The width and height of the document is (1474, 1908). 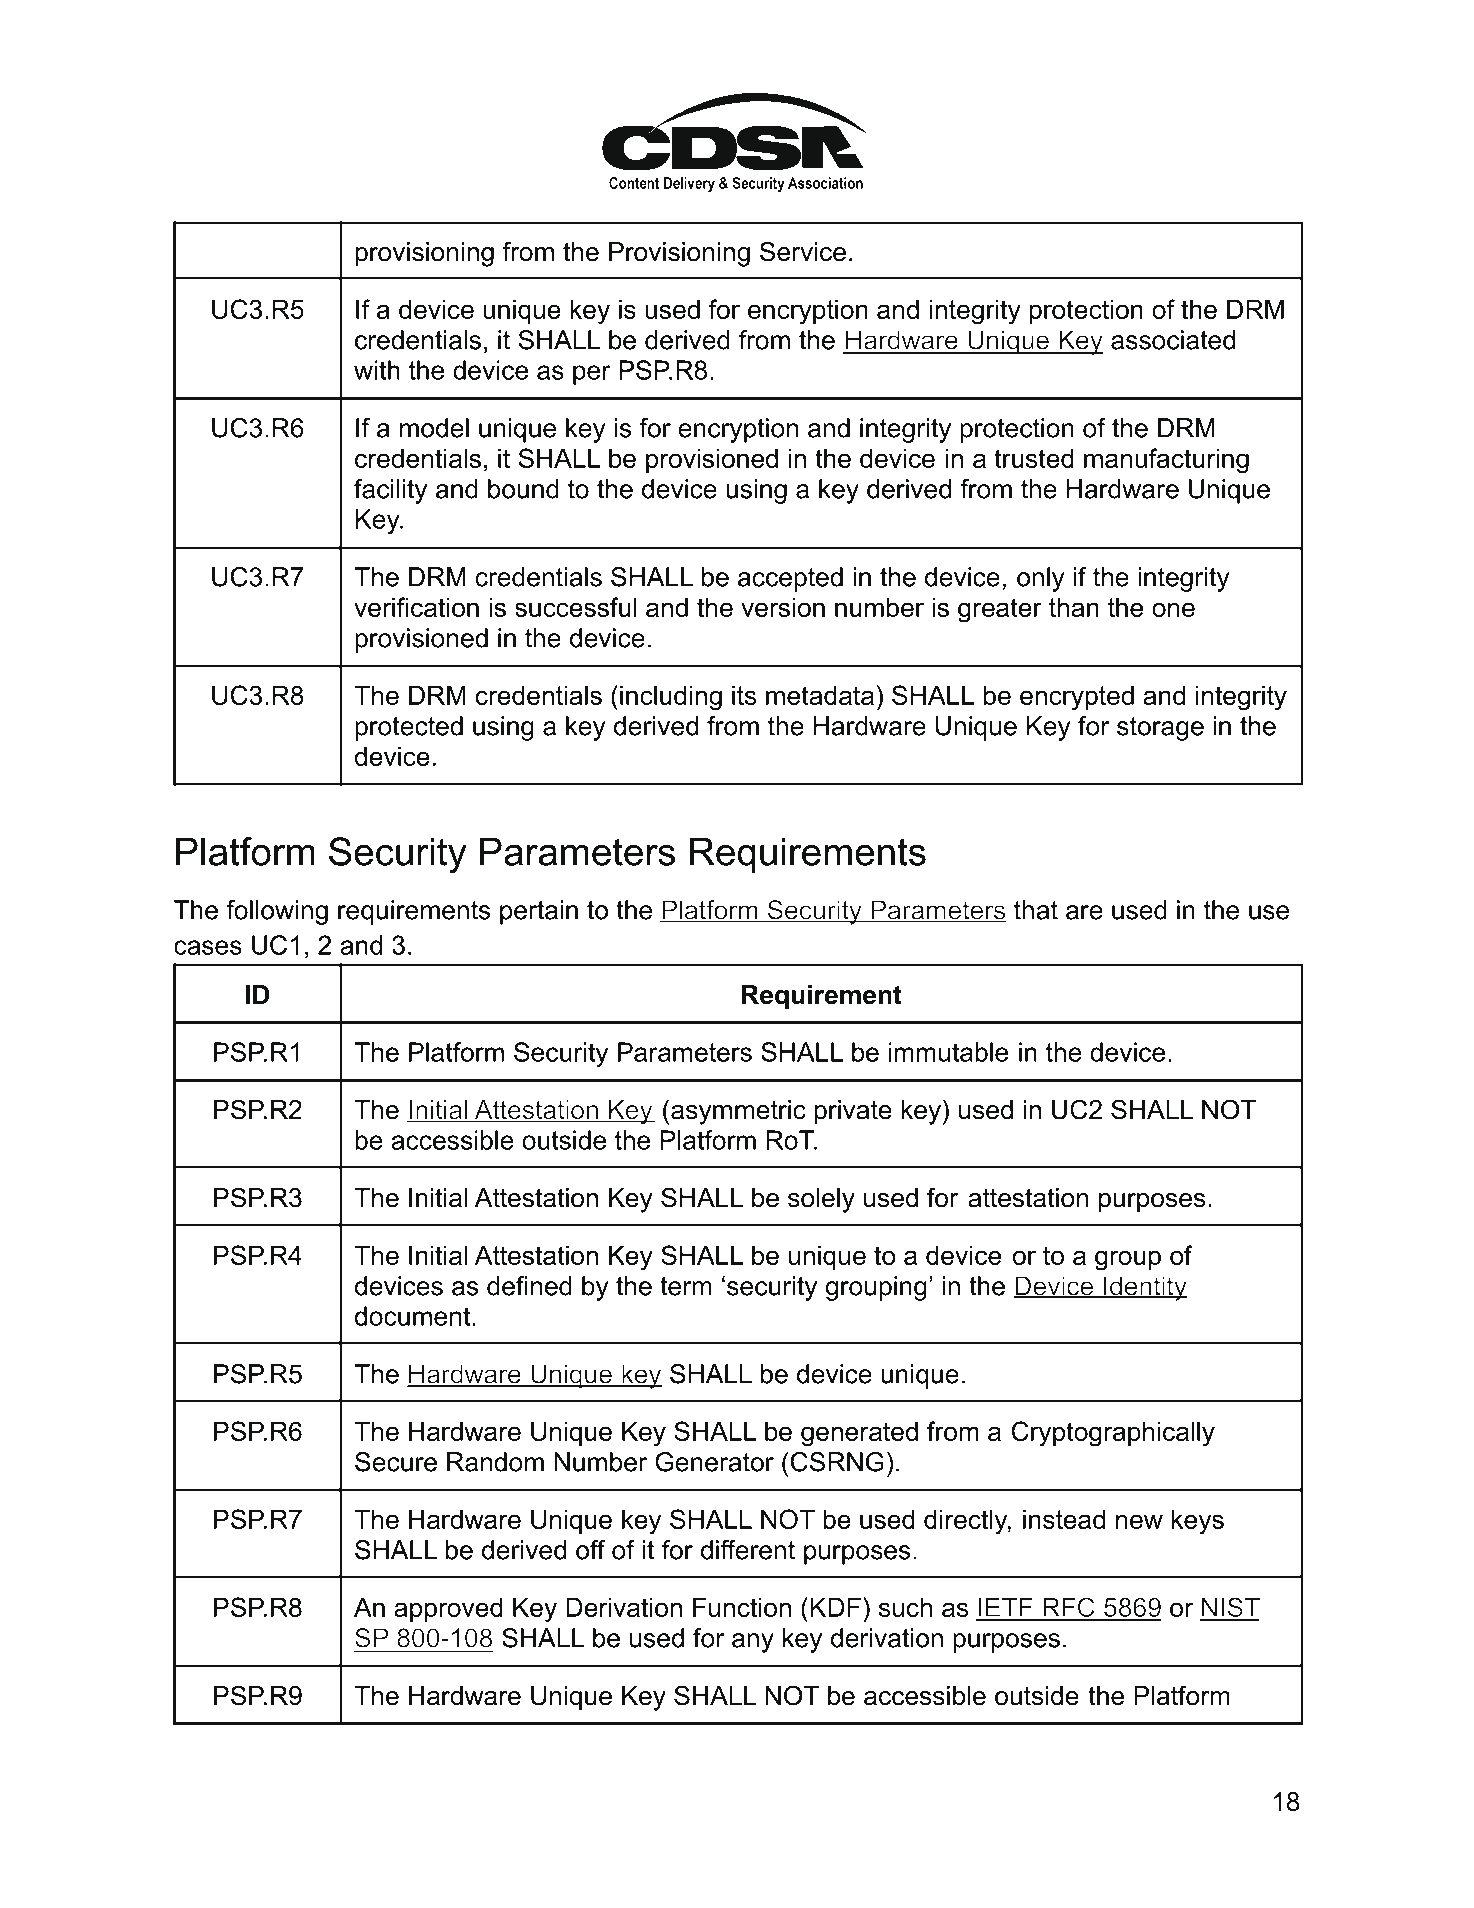 What do you see at coordinates (738, 1112) in the document?
I see `asymmetric` at bounding box center [738, 1112].
